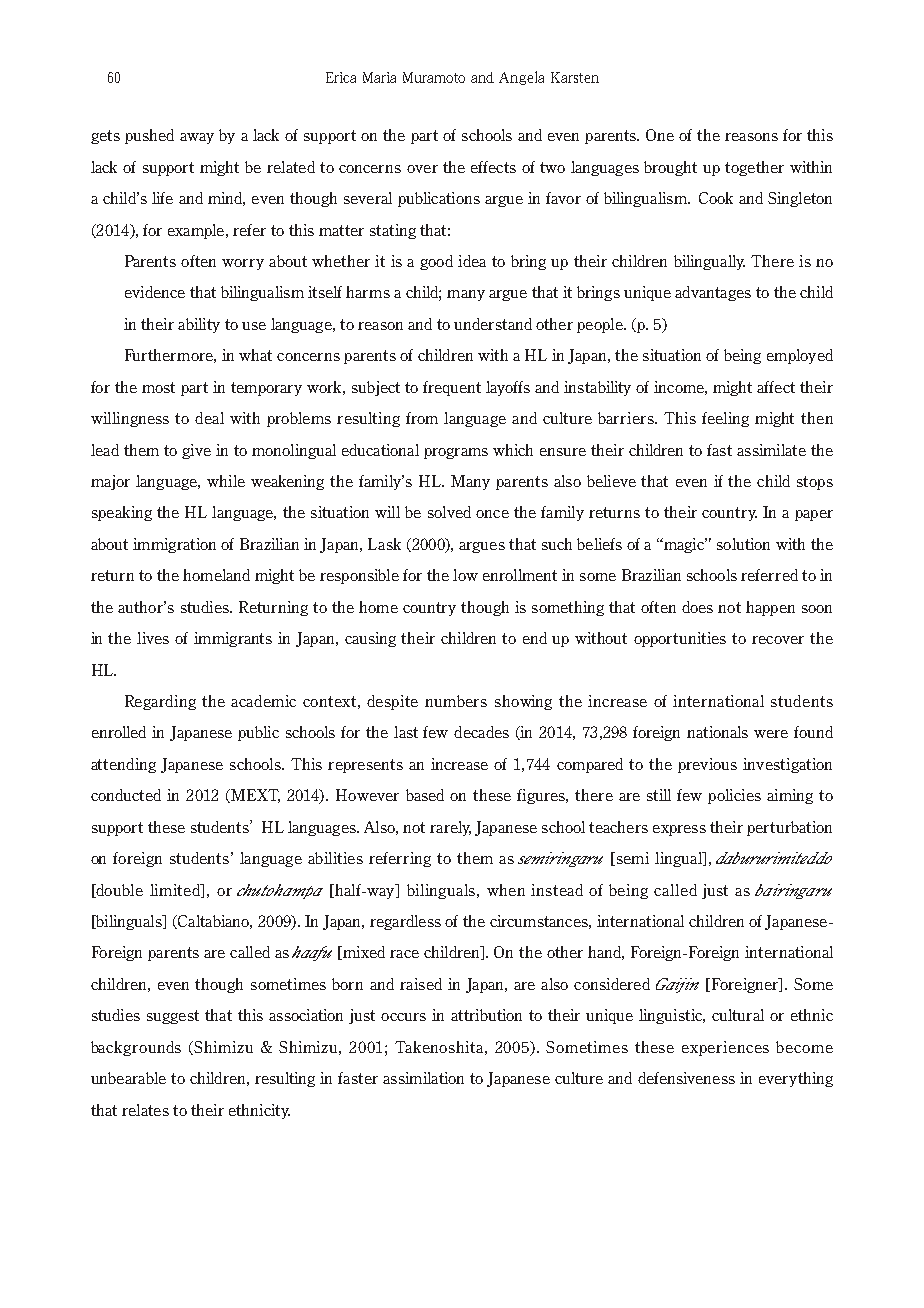 This screenshot has width=924, height=1308. I want to click on One, so click(660, 135).
